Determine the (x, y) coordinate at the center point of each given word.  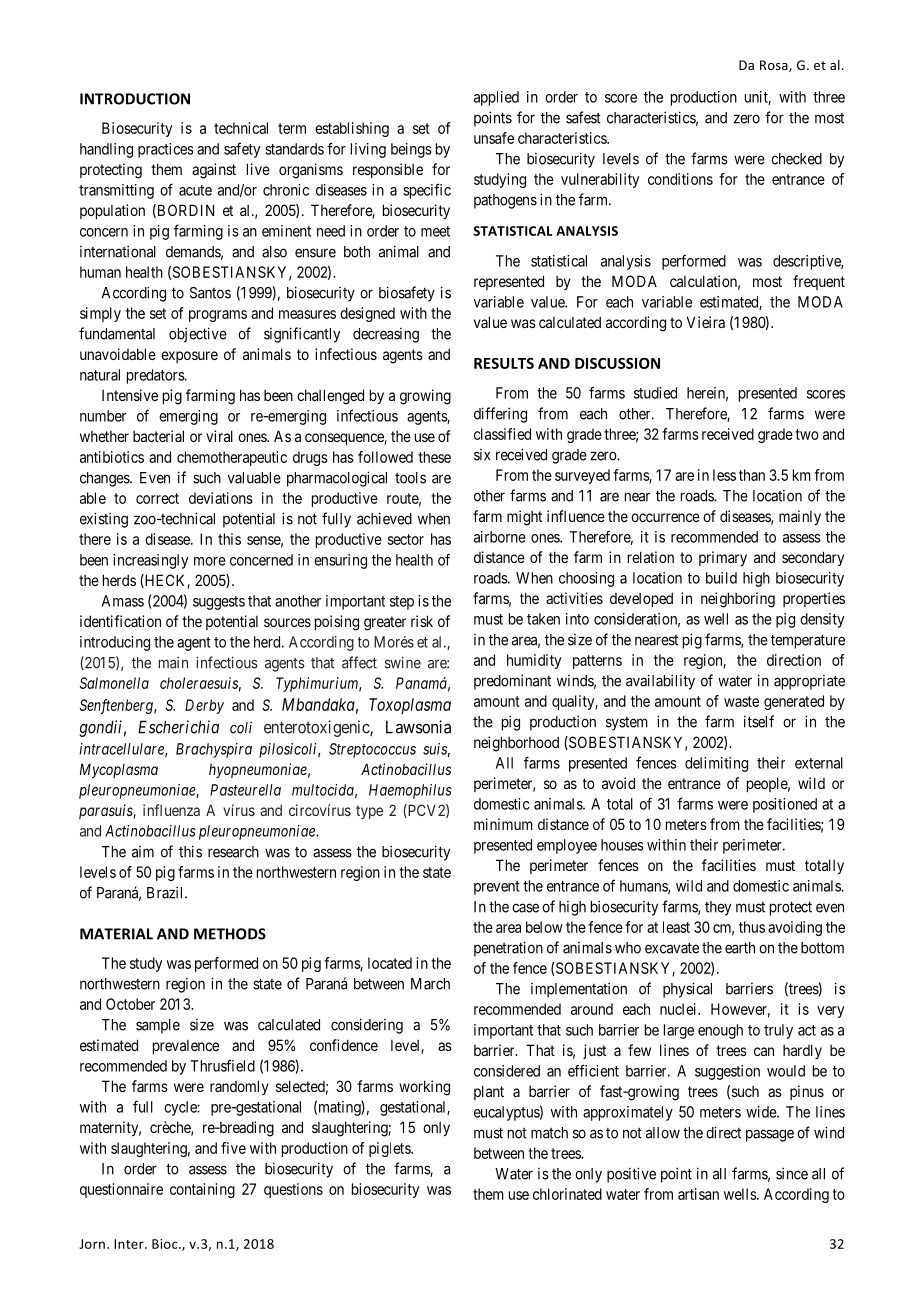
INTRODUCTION (135, 99)
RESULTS (504, 363)
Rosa (775, 66)
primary (723, 558)
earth (740, 948)
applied (496, 98)
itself (759, 721)
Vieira (706, 322)
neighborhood (516, 744)
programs (218, 316)
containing (202, 1190)
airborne (500, 537)
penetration (508, 949)
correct (157, 498)
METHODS (230, 934)
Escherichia (178, 727)
